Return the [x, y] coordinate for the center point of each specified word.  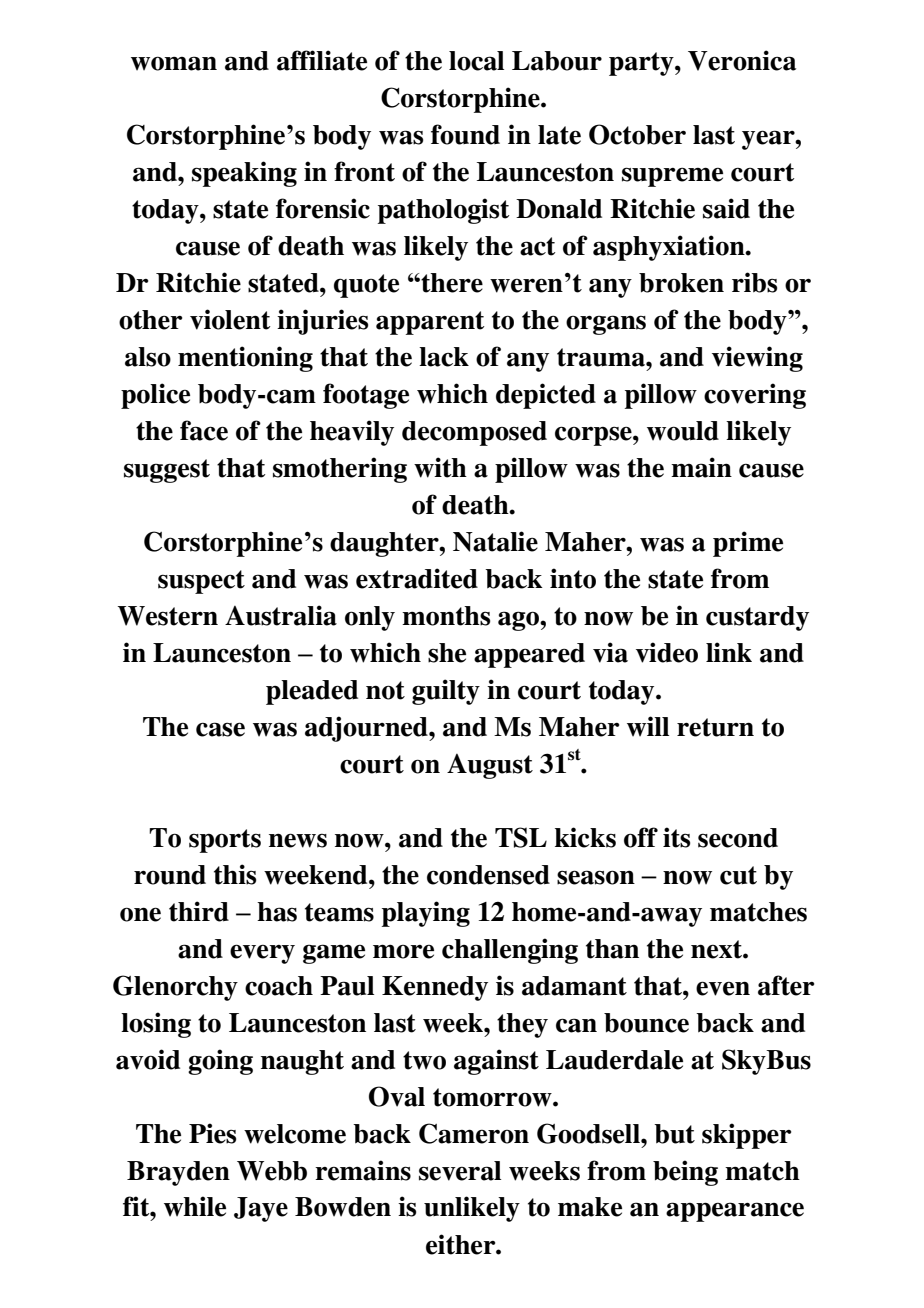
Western [168, 616]
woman [174, 63]
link [729, 652]
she [447, 653]
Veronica [742, 60]
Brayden [178, 1173]
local [476, 61]
